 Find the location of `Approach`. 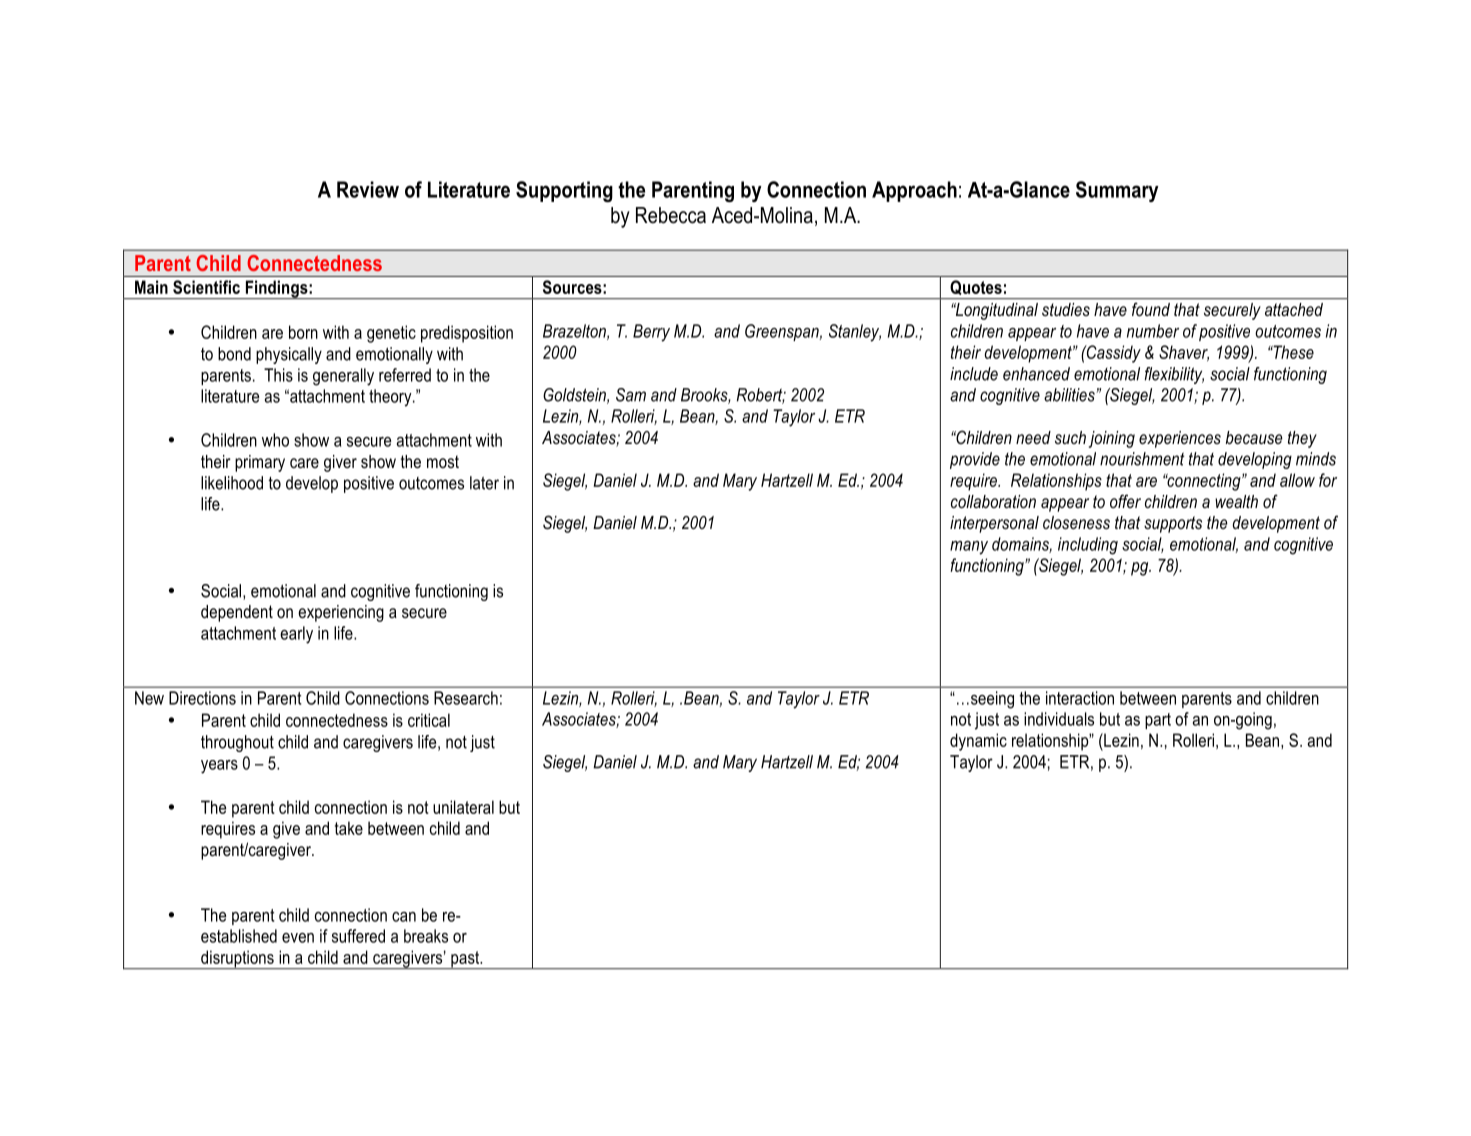

Approach is located at coordinates (914, 191).
